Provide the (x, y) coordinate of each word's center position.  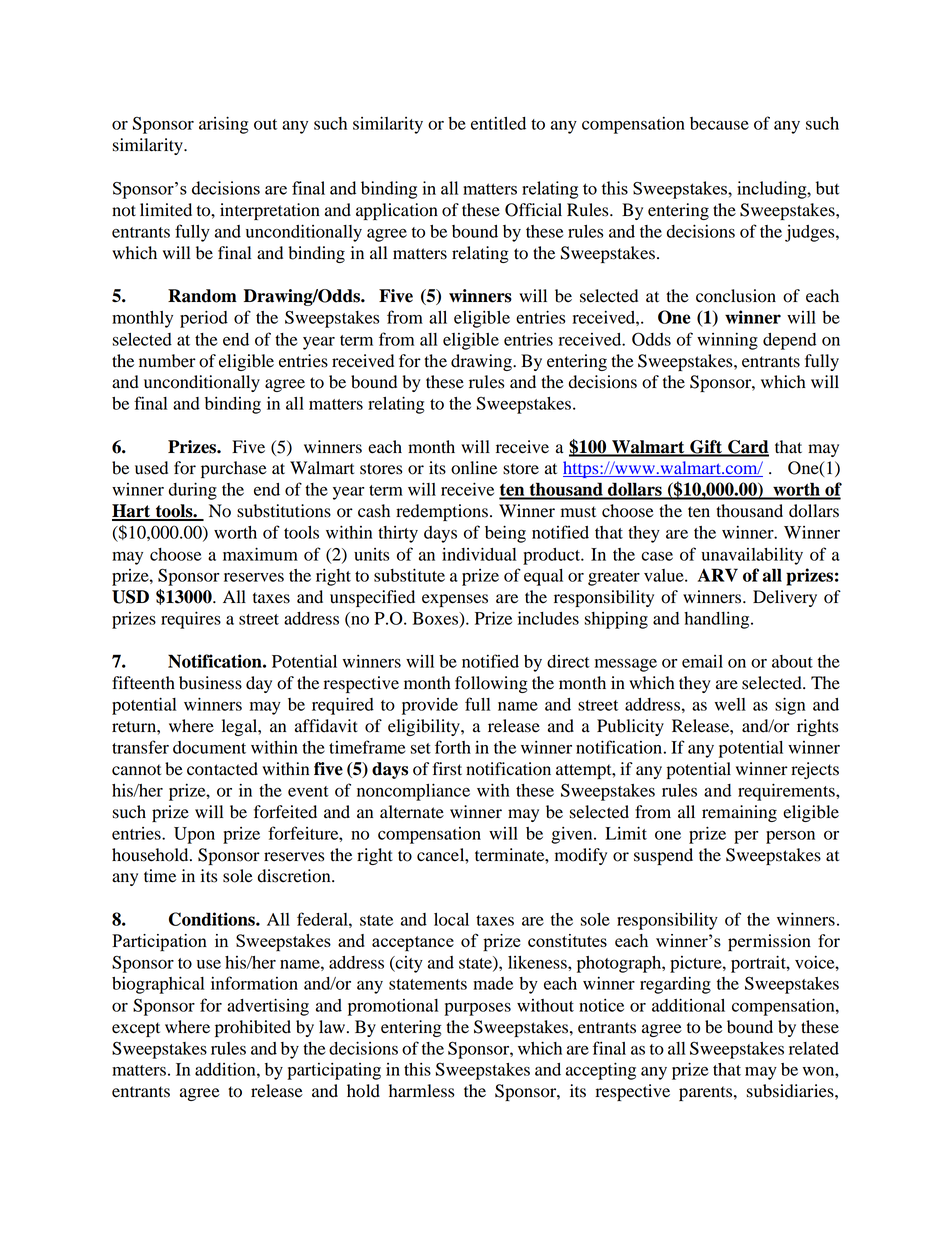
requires (191, 620)
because (719, 123)
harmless (421, 1091)
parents (707, 1093)
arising (224, 125)
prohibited (253, 1028)
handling (718, 620)
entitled (498, 123)
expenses (455, 600)
